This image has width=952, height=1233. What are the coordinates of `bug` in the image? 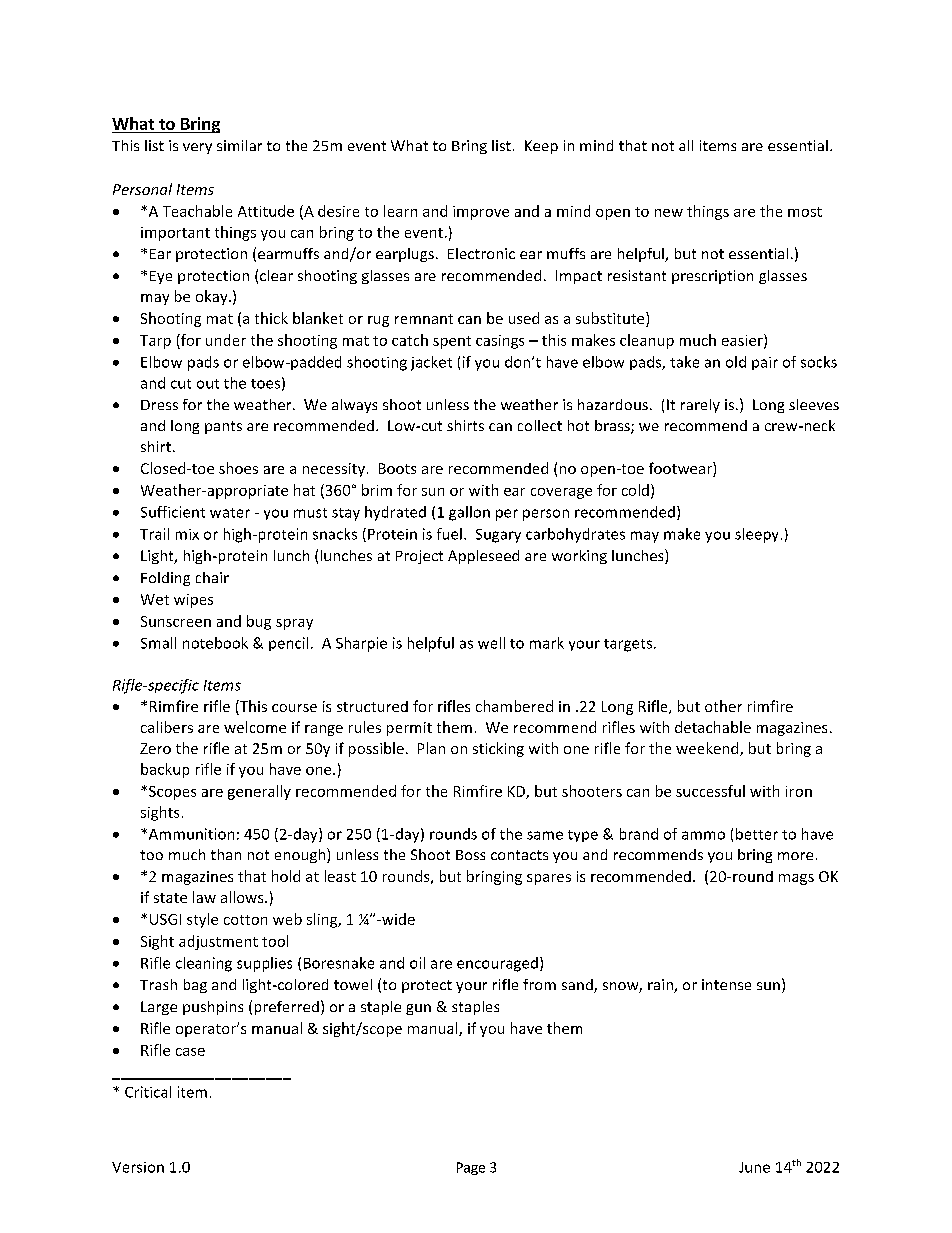 It's located at (259, 622).
